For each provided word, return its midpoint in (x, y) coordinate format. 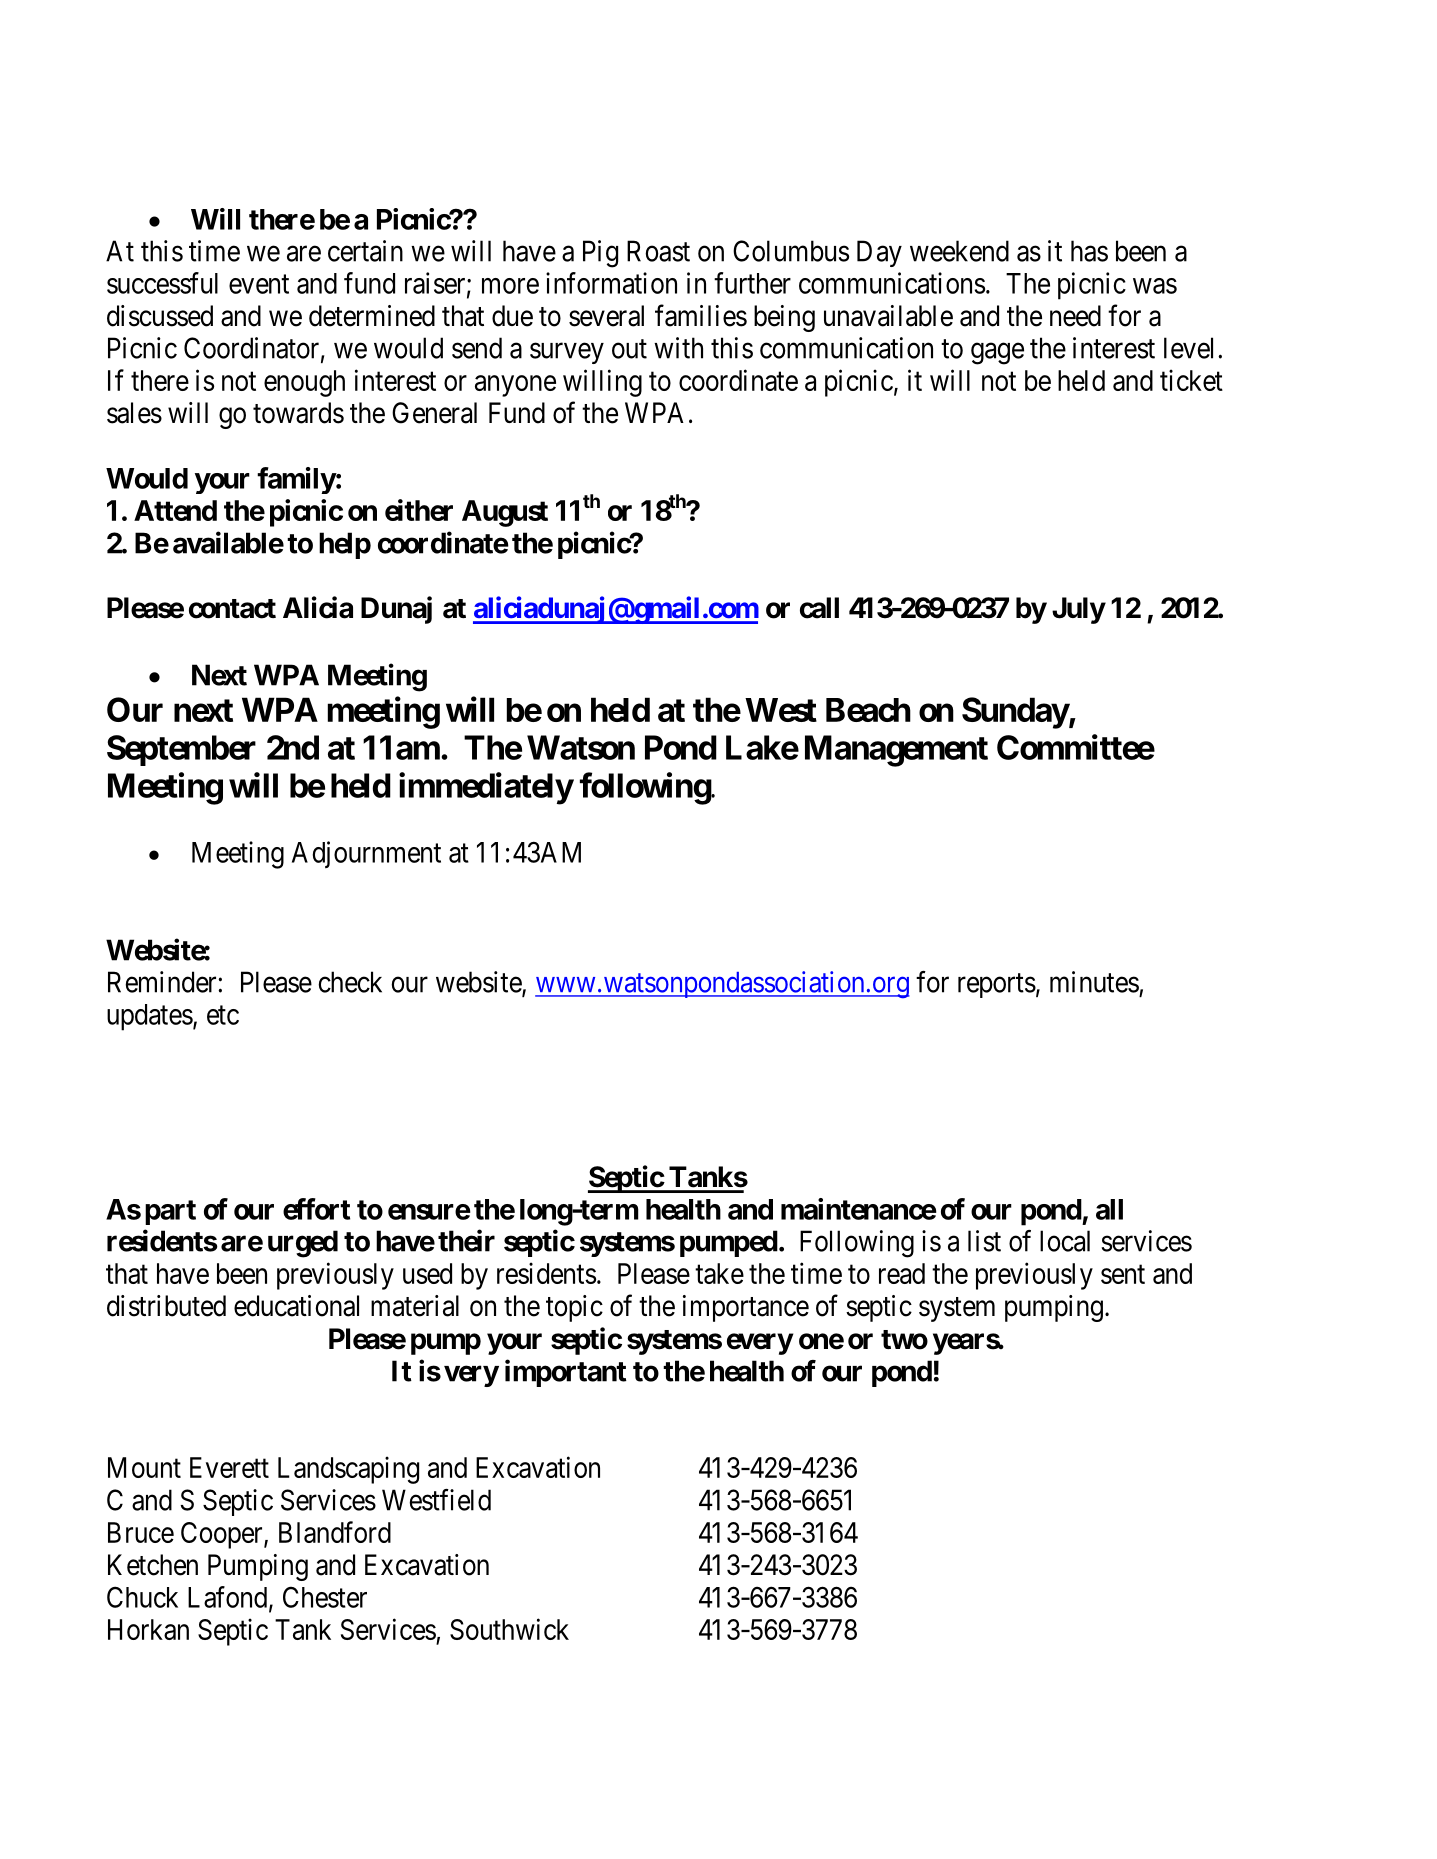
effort (316, 1209)
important (566, 1373)
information (611, 283)
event (259, 284)
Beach (868, 710)
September (181, 750)
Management (896, 751)
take (719, 1273)
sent (1123, 1274)
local (1065, 1241)
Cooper (223, 1535)
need (1075, 316)
